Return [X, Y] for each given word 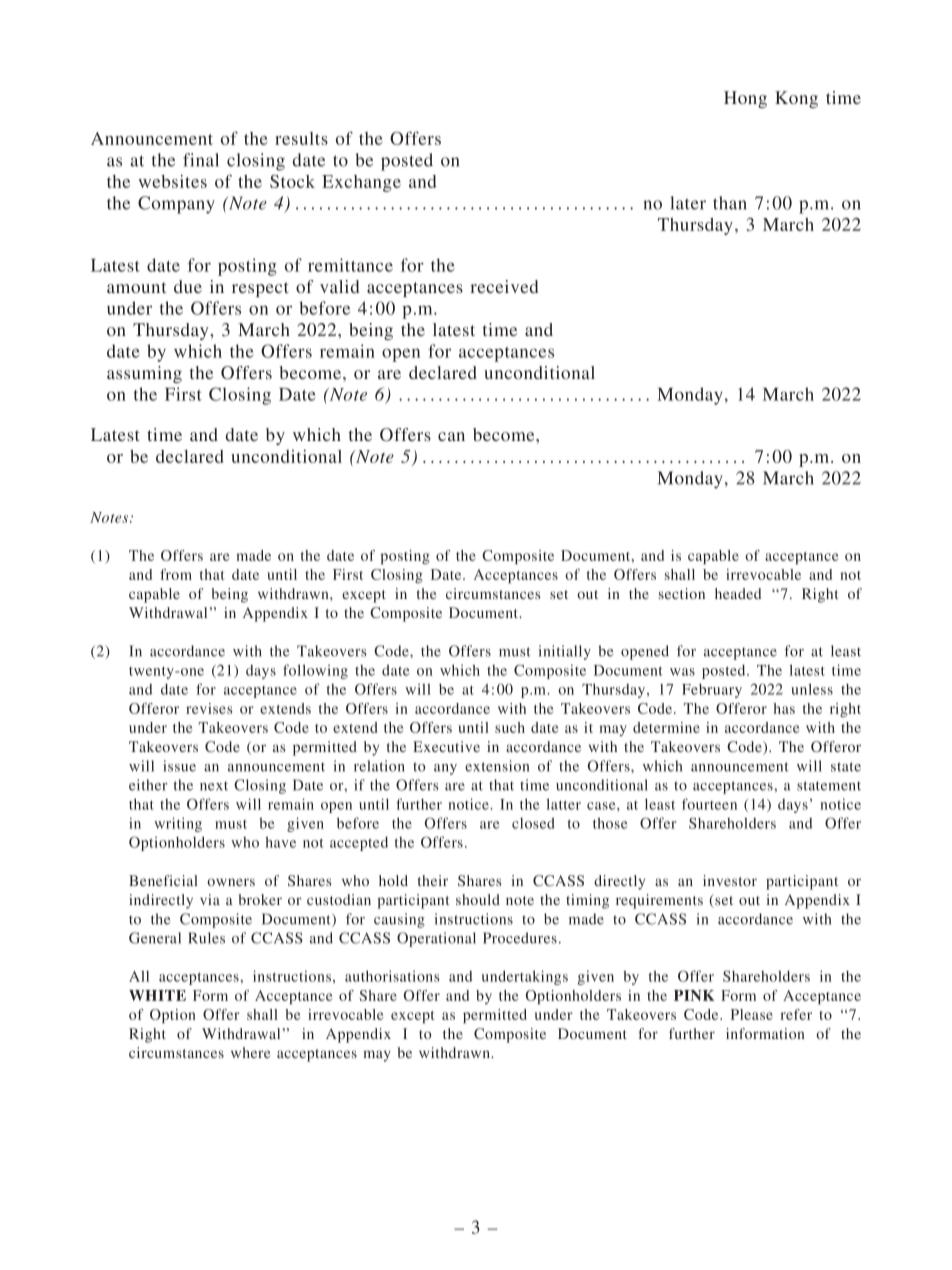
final [201, 160]
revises [209, 708]
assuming [144, 374]
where [250, 1052]
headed [738, 593]
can [451, 436]
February [712, 691]
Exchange [361, 183]
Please [752, 1014]
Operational [436, 939]
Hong [745, 99]
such [510, 727]
